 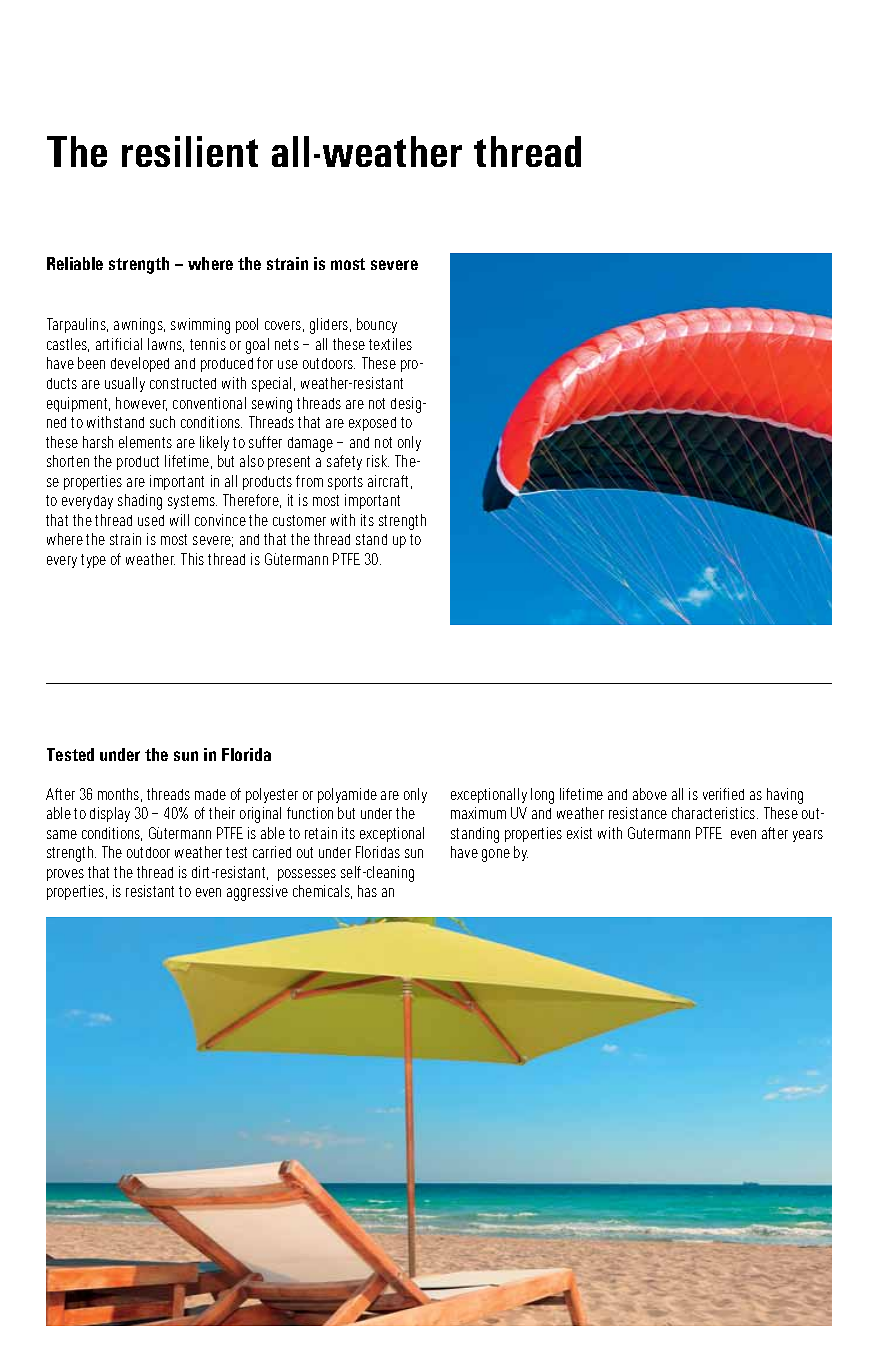 I want to click on covers, so click(x=284, y=326).
